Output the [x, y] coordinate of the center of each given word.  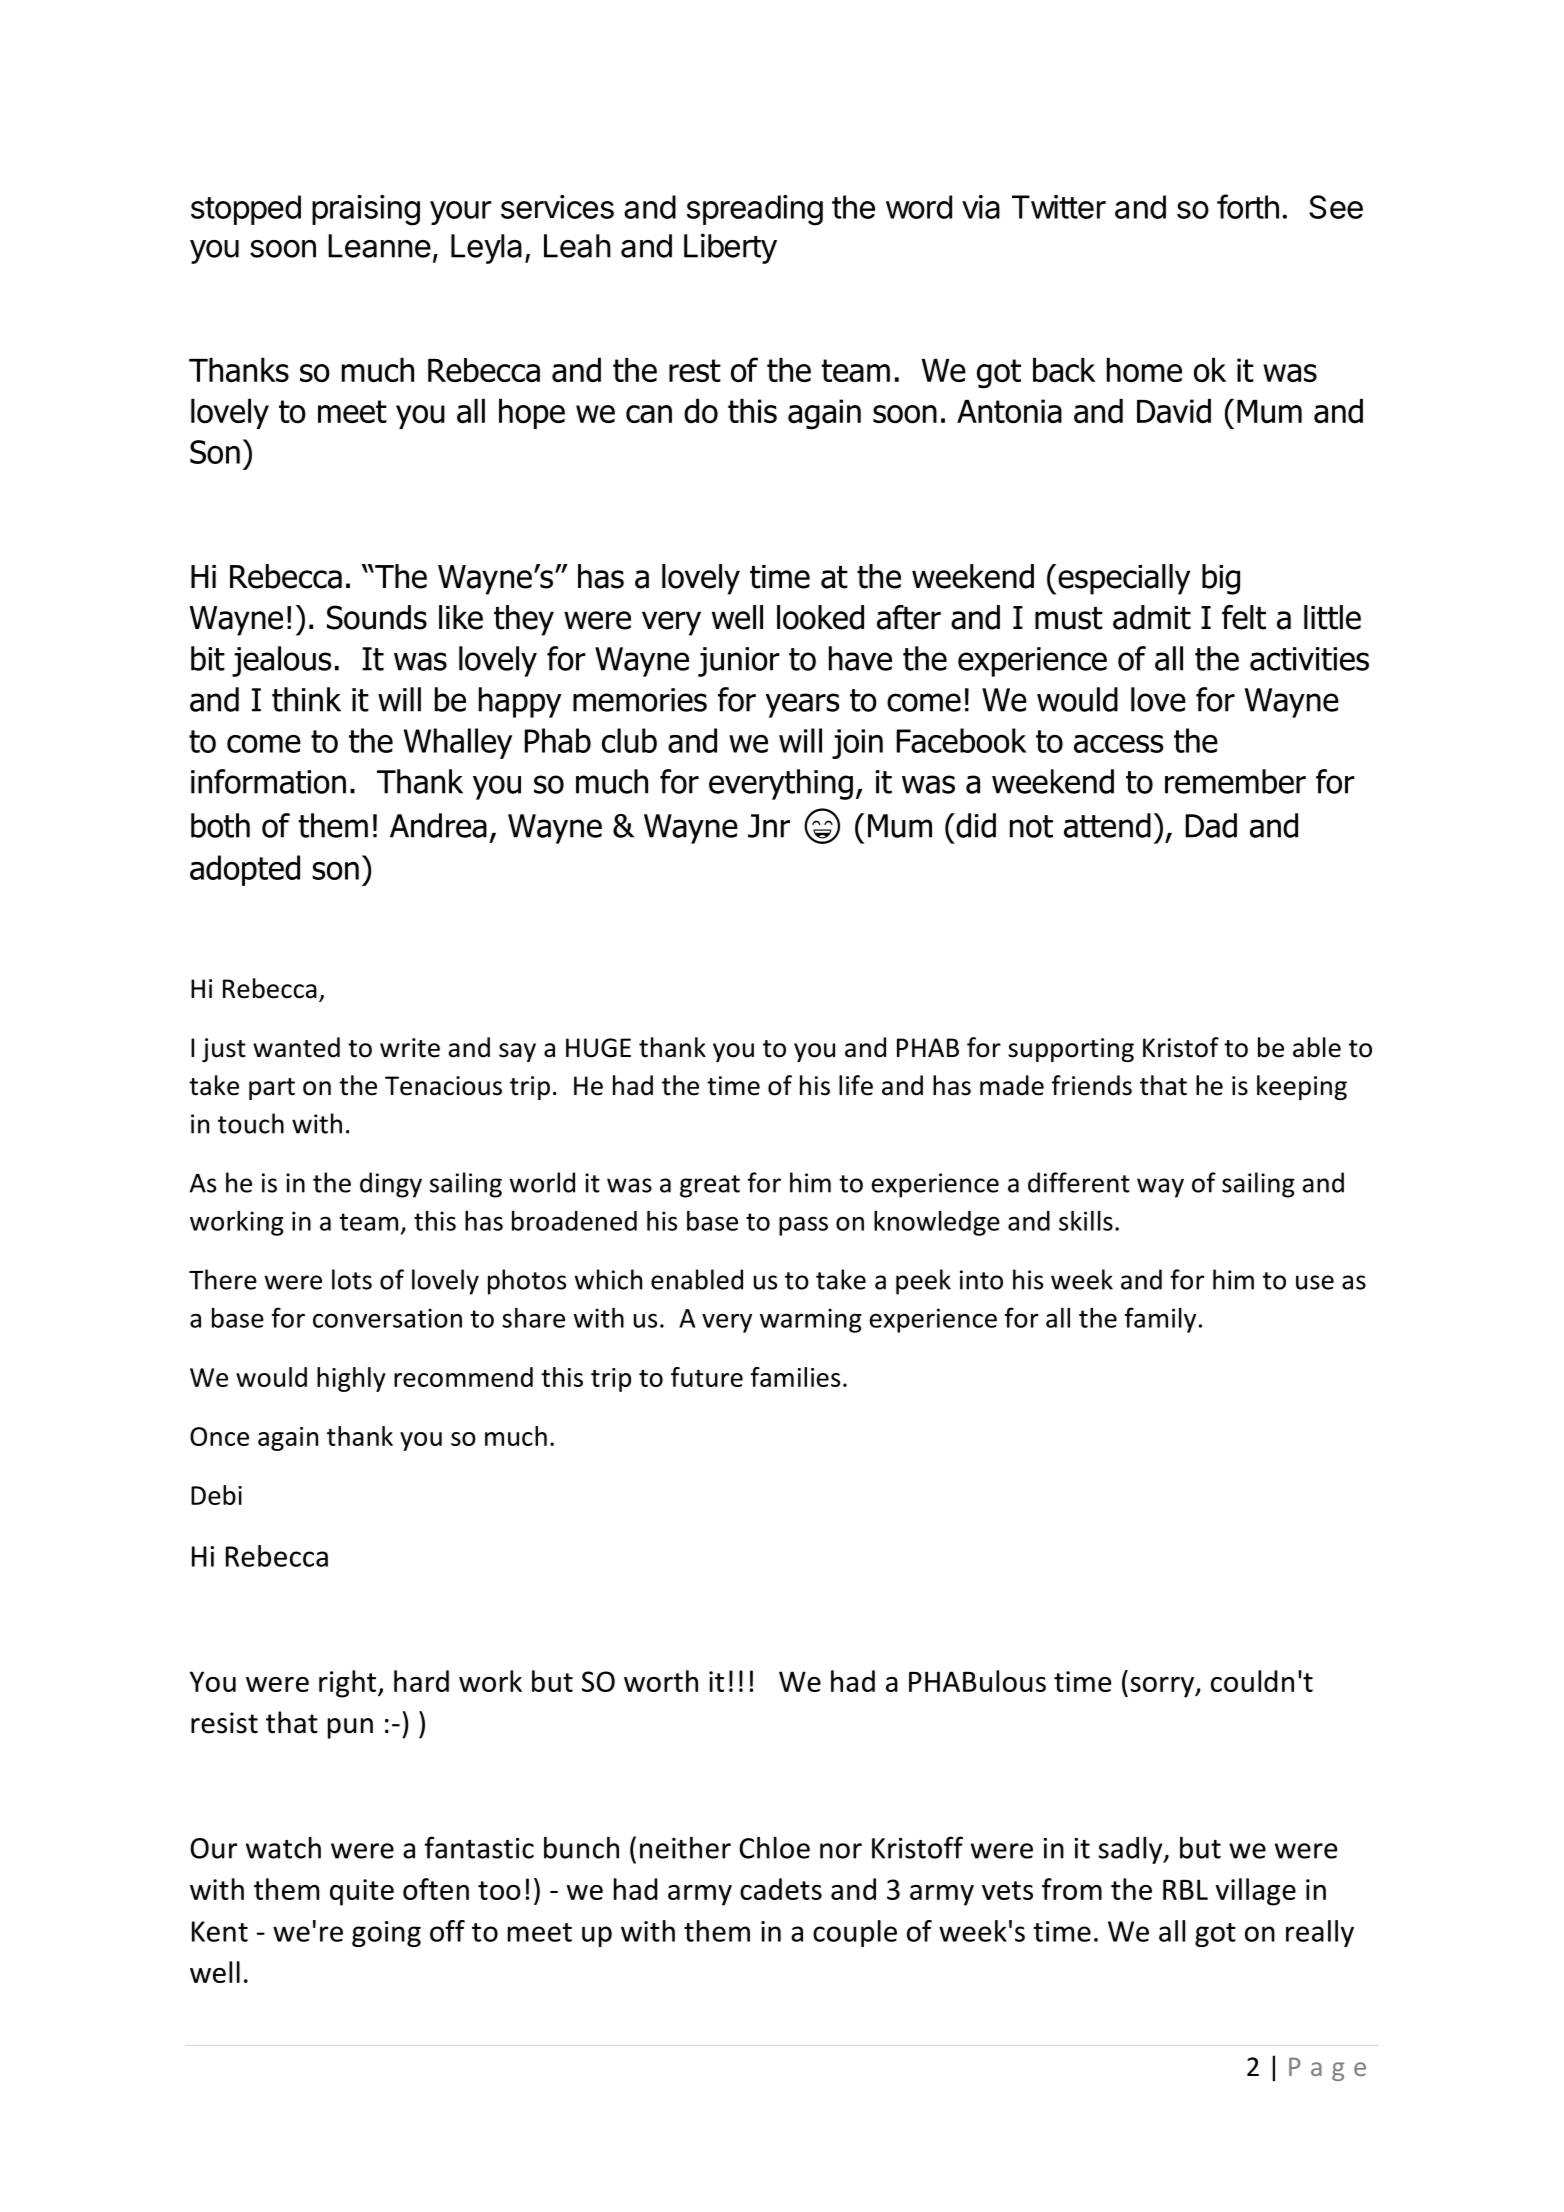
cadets [781, 1889]
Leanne [379, 246]
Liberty [730, 248]
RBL [1185, 1889]
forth [1248, 206]
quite [362, 1892]
